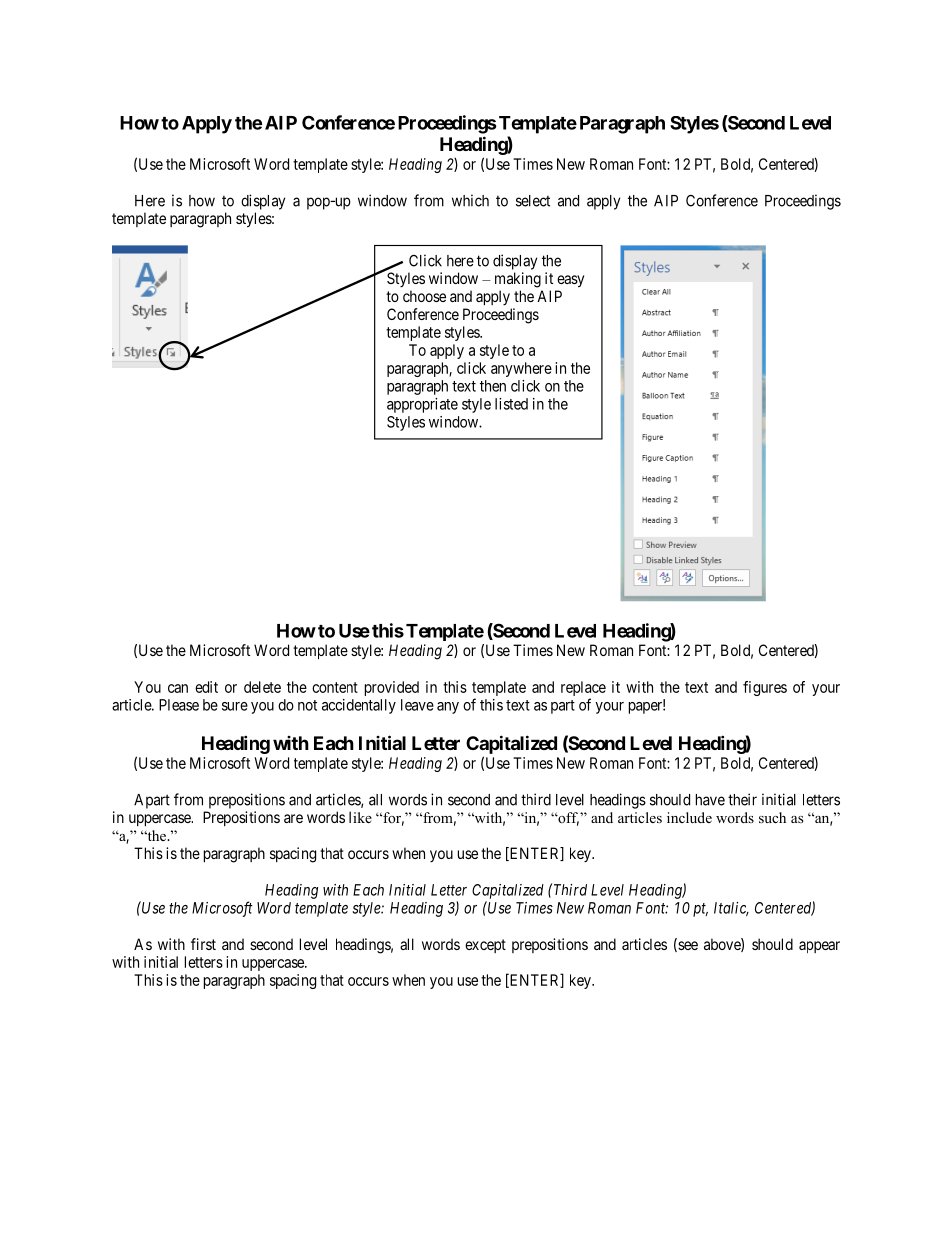  I want to click on first, so click(203, 944).
